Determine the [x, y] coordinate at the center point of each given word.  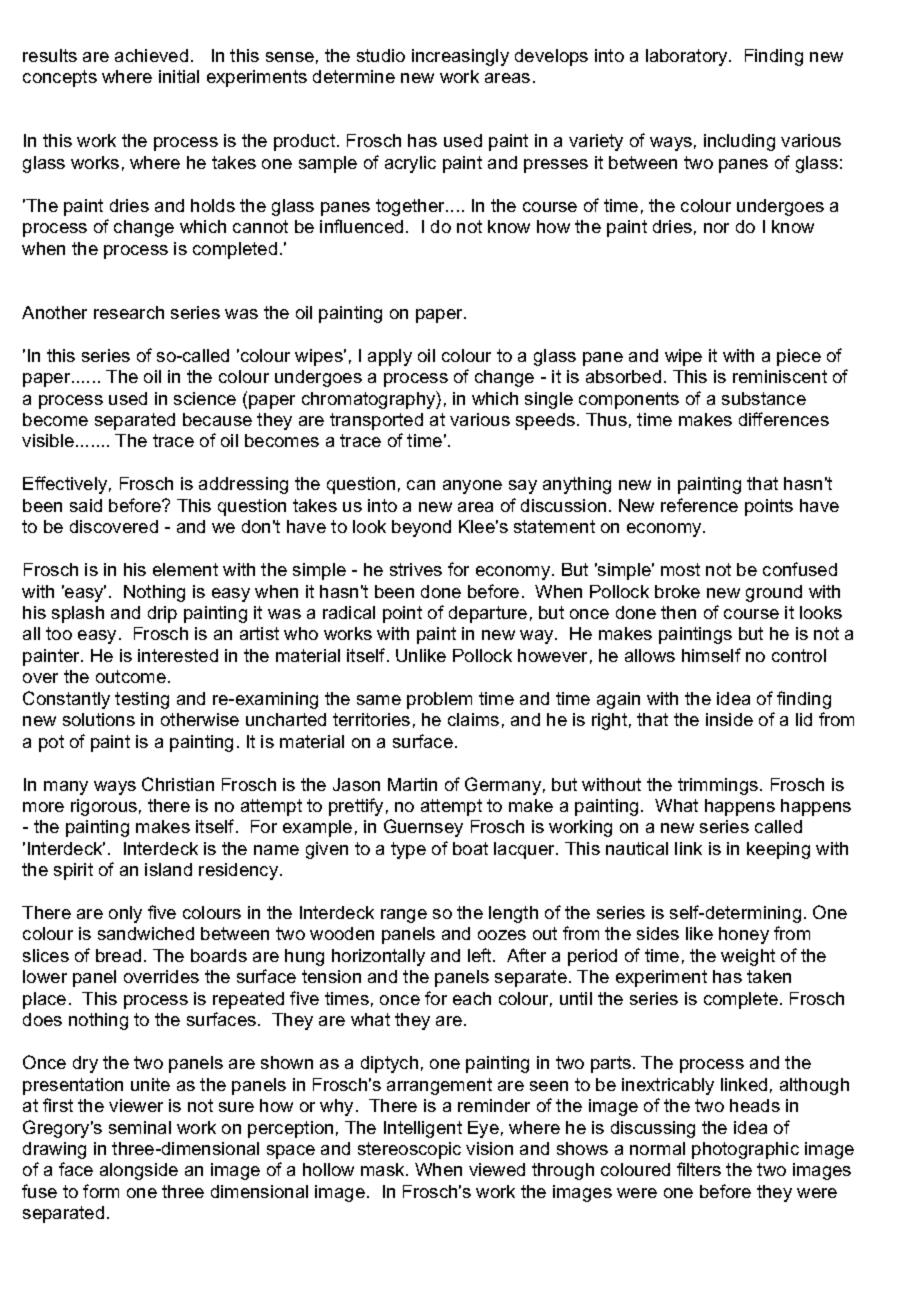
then [678, 612]
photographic [745, 1150]
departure [488, 614]
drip [162, 614]
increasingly [460, 57]
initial [179, 76]
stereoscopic [409, 1150]
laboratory [688, 57]
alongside [139, 1171]
